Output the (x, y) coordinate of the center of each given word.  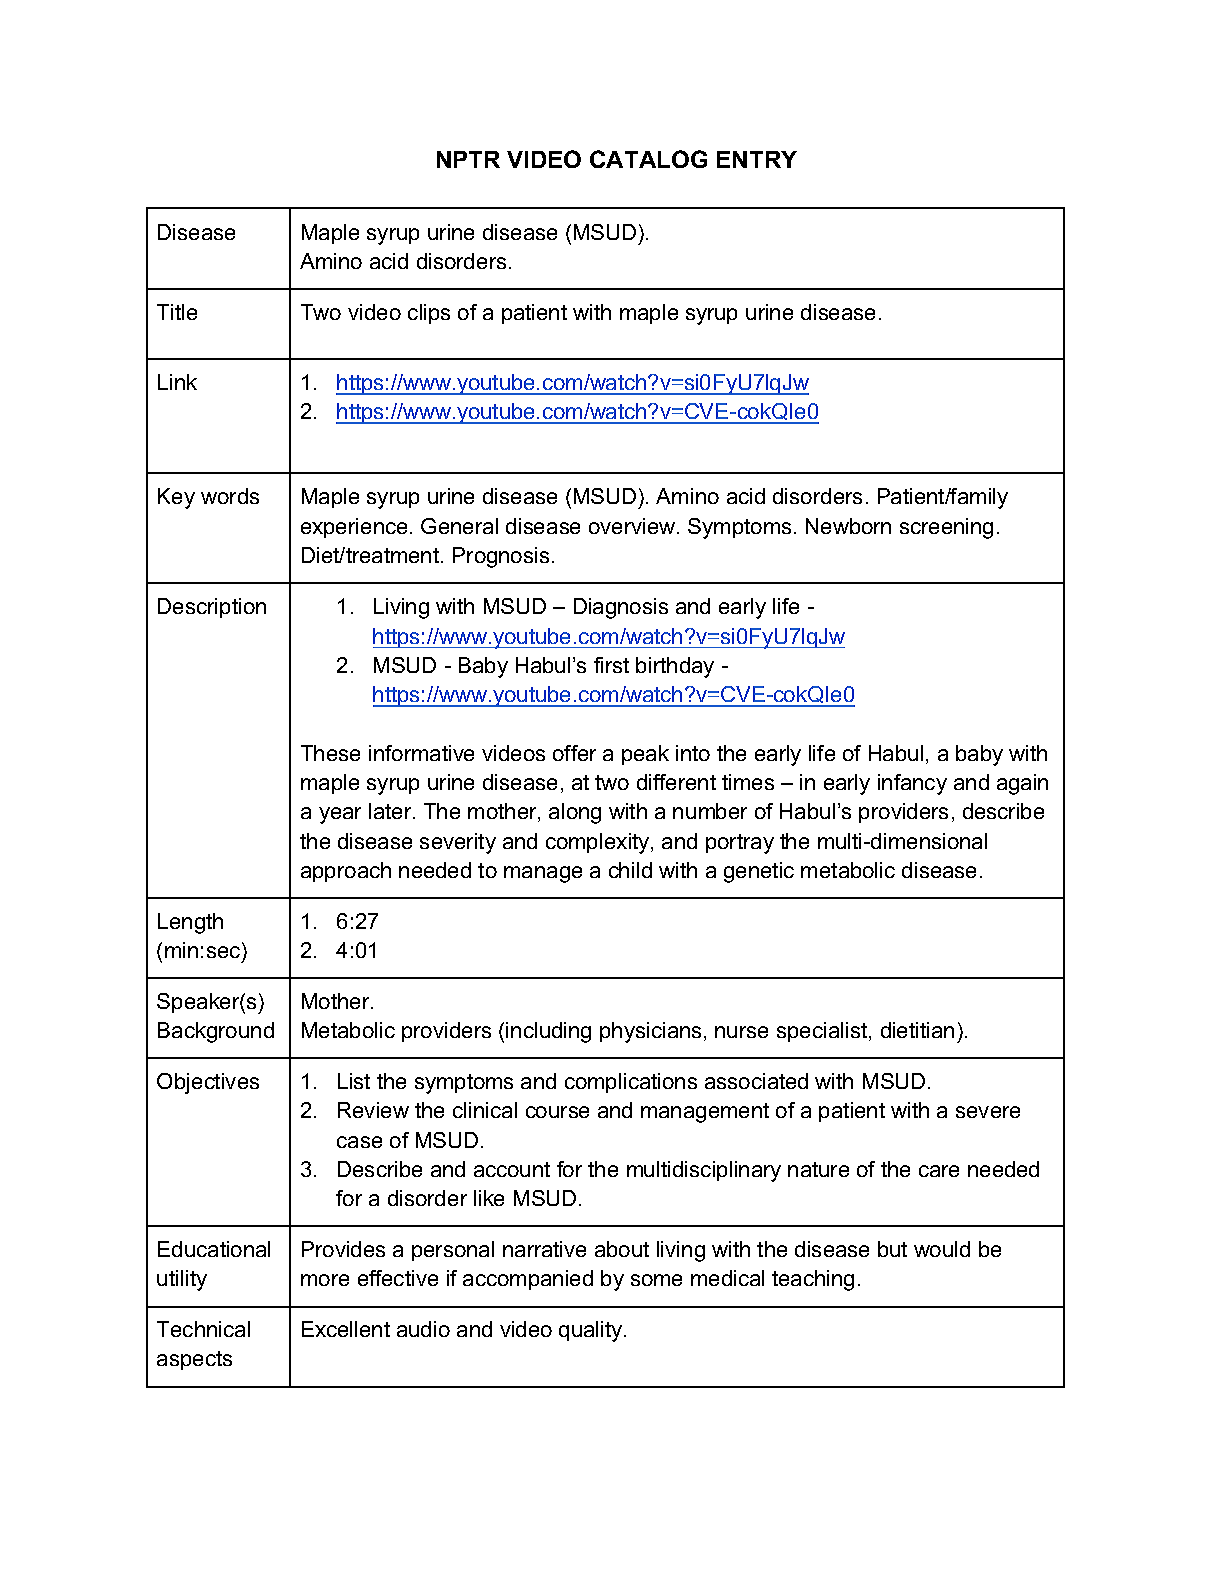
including (548, 1032)
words (230, 496)
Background (216, 1032)
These (330, 753)
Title (177, 312)
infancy (912, 784)
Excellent (346, 1329)
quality (592, 1331)
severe (988, 1112)
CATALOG (648, 159)
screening (946, 528)
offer (574, 753)
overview (633, 526)
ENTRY (757, 159)
